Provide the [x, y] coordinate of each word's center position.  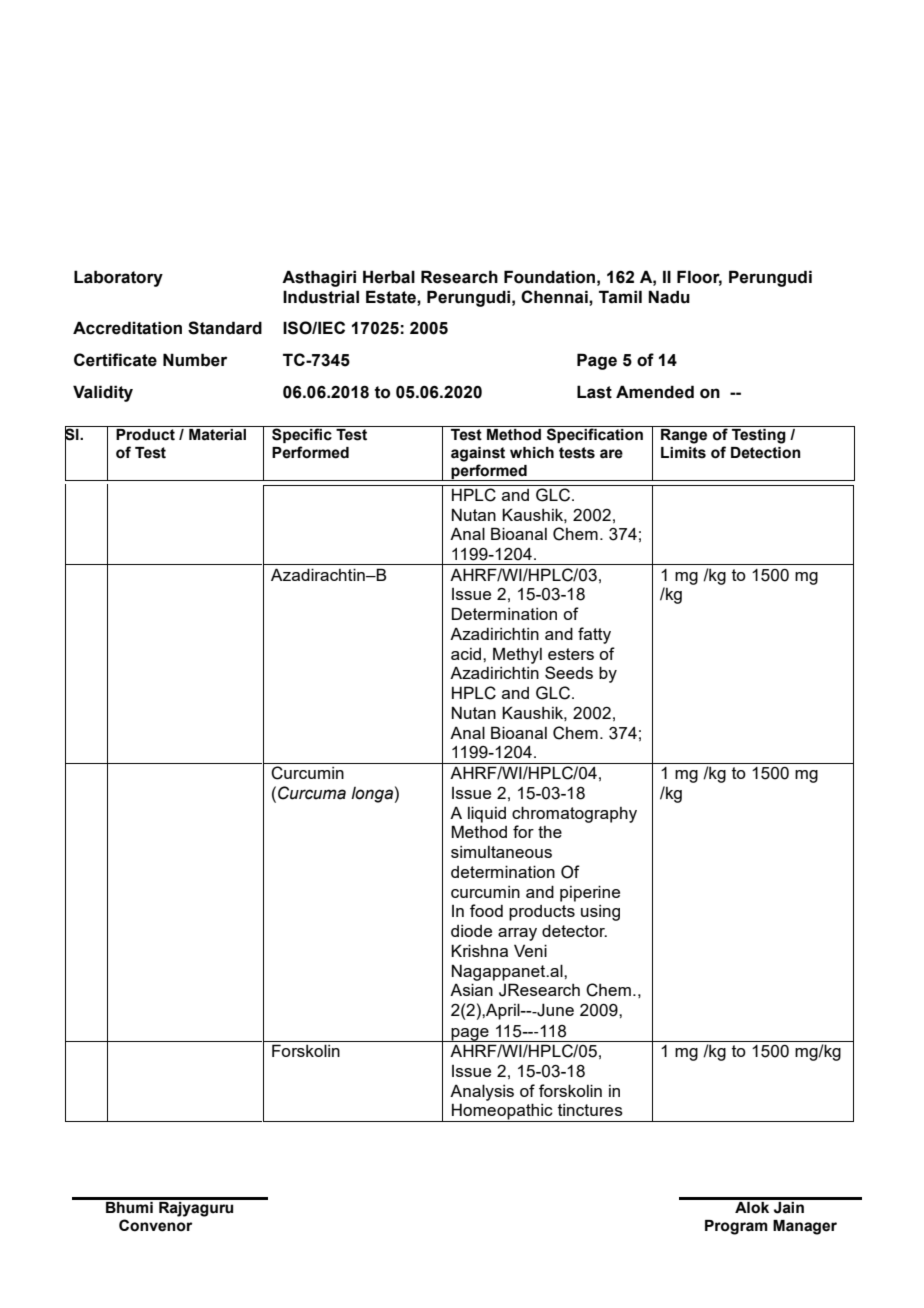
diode [471, 931]
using [600, 913]
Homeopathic [502, 1112]
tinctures [590, 1110]
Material [218, 433]
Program [736, 1227]
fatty [594, 635]
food [486, 910]
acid [466, 654]
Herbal [389, 277]
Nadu [669, 297]
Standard [225, 328]
